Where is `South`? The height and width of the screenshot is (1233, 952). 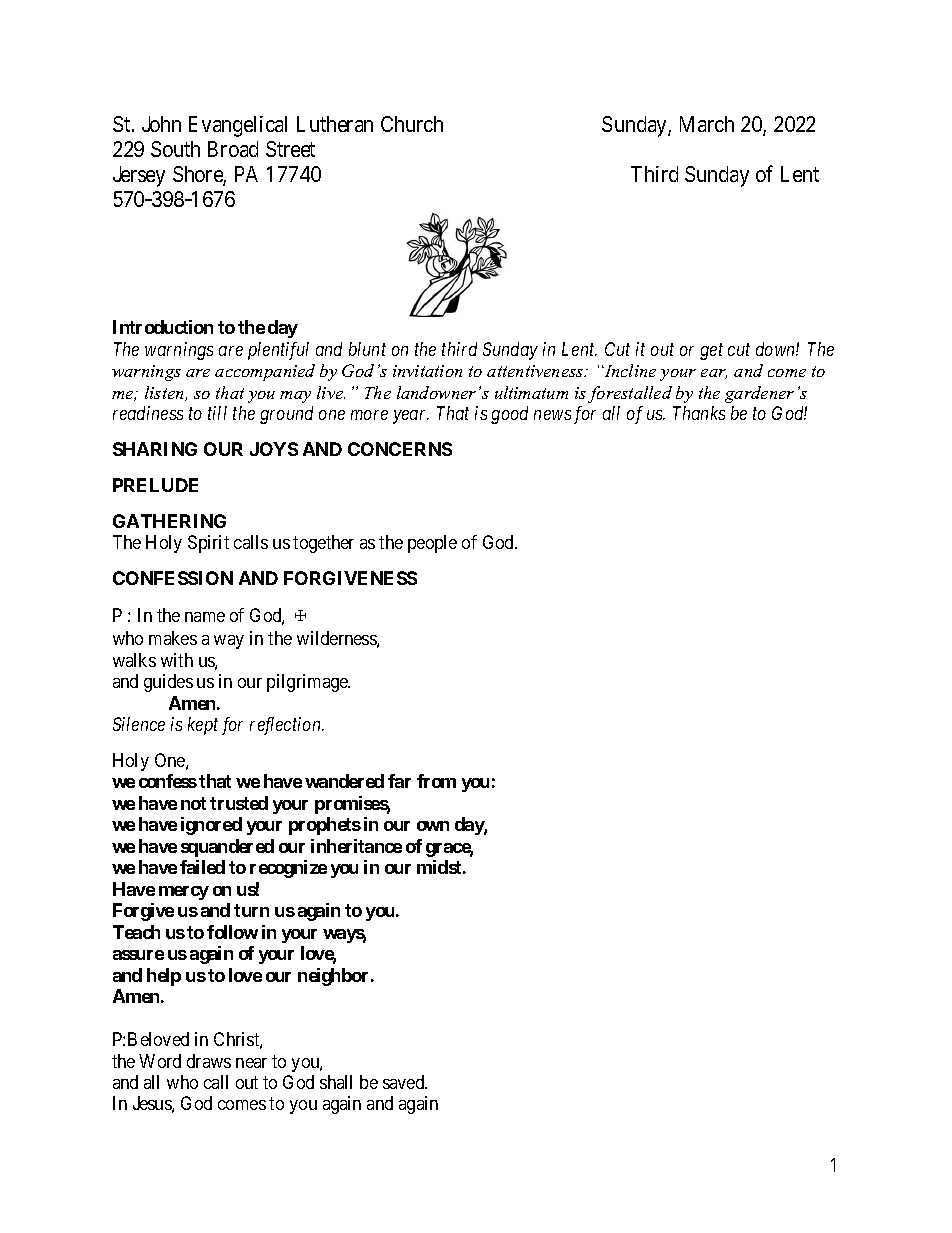
South is located at coordinates (175, 149).
